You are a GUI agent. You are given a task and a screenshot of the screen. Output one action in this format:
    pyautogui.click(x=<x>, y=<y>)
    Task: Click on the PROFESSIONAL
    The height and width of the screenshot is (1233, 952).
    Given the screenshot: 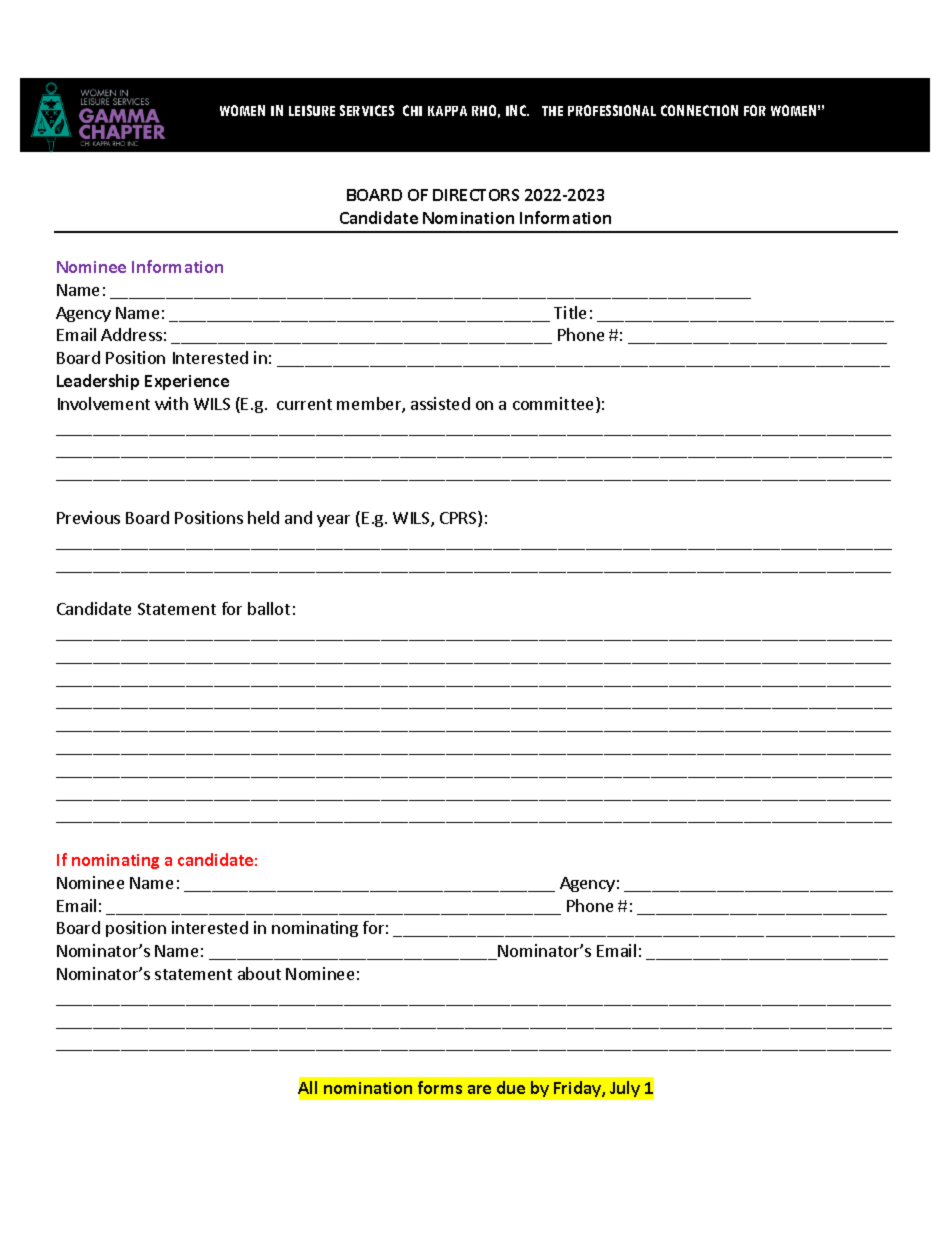 What is the action you would take?
    pyautogui.click(x=612, y=110)
